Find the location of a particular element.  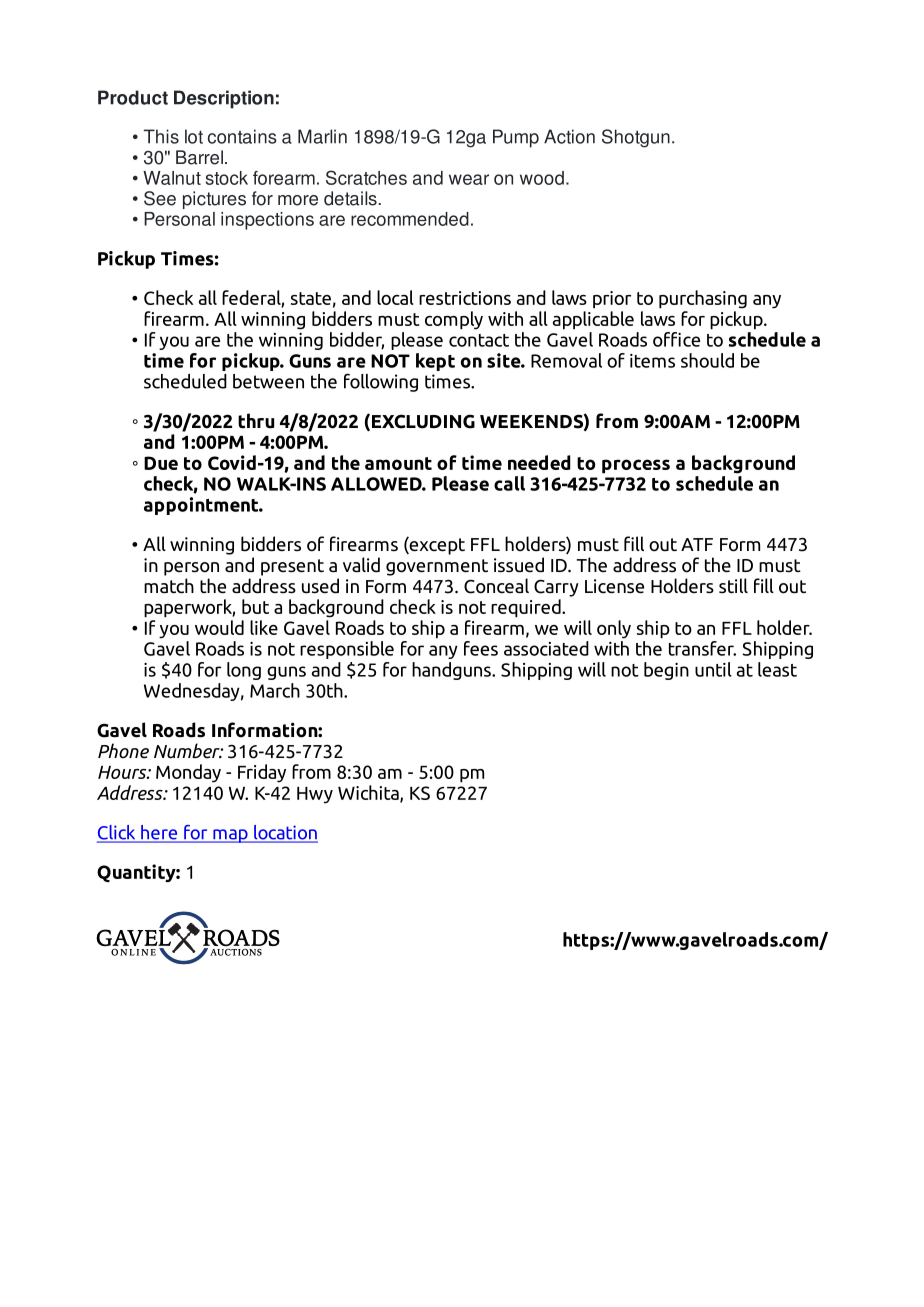

government is located at coordinates (437, 567).
